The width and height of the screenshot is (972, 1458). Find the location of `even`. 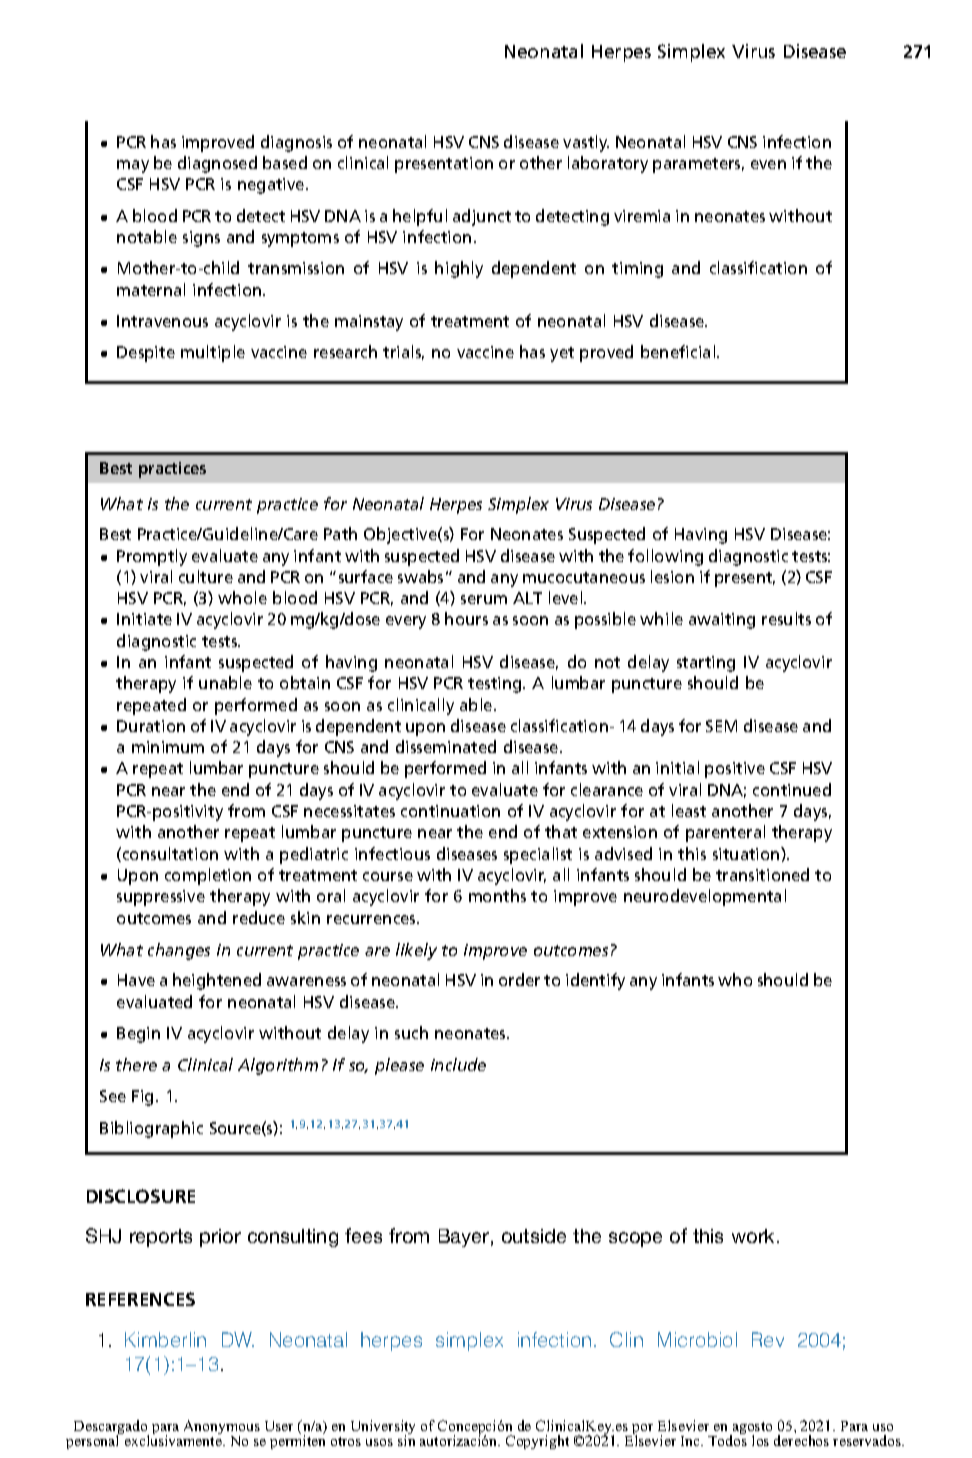

even is located at coordinates (768, 164).
